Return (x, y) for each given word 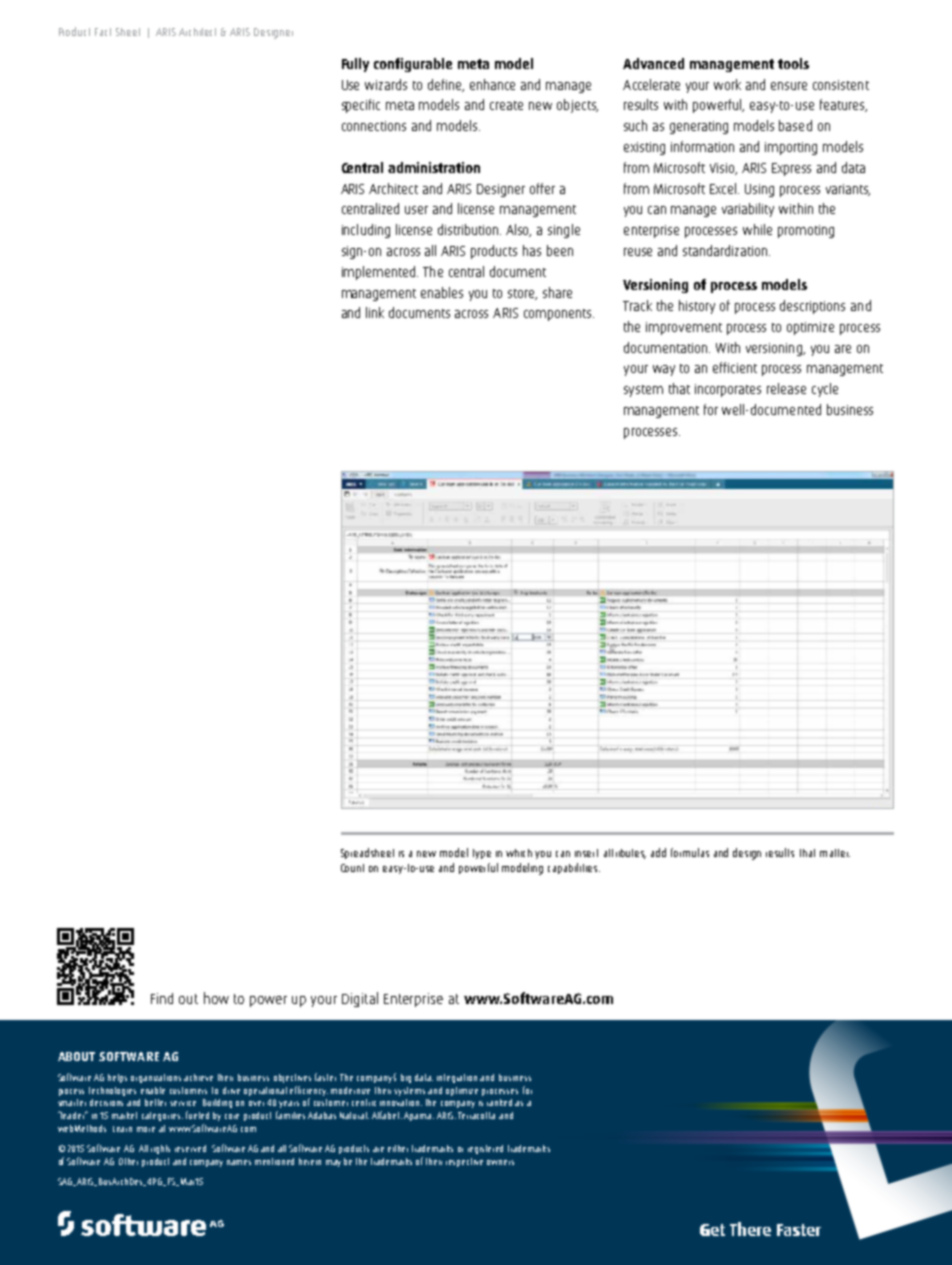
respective (464, 1162)
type (482, 854)
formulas (690, 852)
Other (128, 1161)
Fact (103, 32)
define (446, 85)
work (727, 84)
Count (352, 868)
